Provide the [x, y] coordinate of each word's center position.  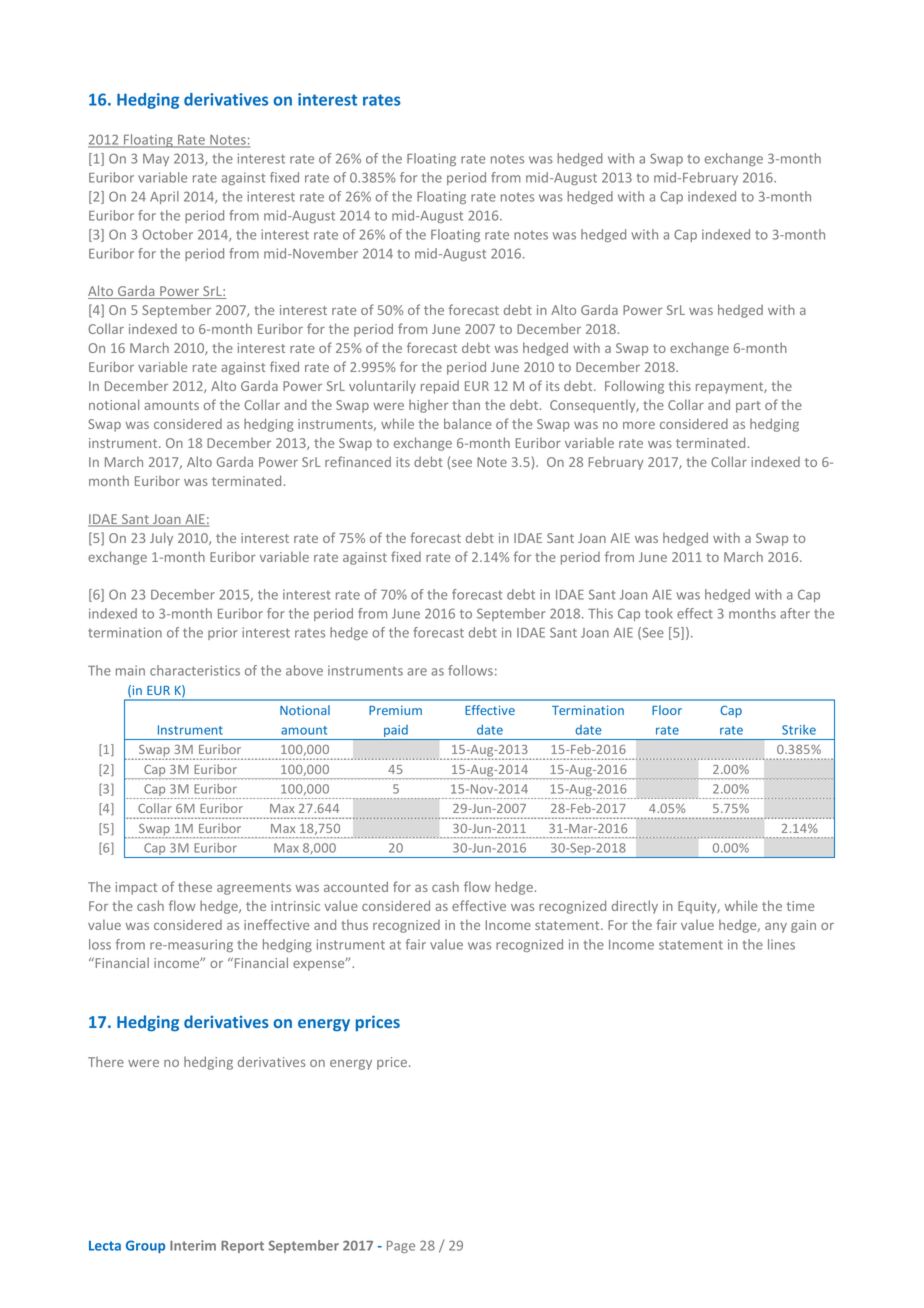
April [164, 197]
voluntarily [382, 387]
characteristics [195, 670]
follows [470, 670]
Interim [193, 1245]
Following [634, 387]
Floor [667, 710]
